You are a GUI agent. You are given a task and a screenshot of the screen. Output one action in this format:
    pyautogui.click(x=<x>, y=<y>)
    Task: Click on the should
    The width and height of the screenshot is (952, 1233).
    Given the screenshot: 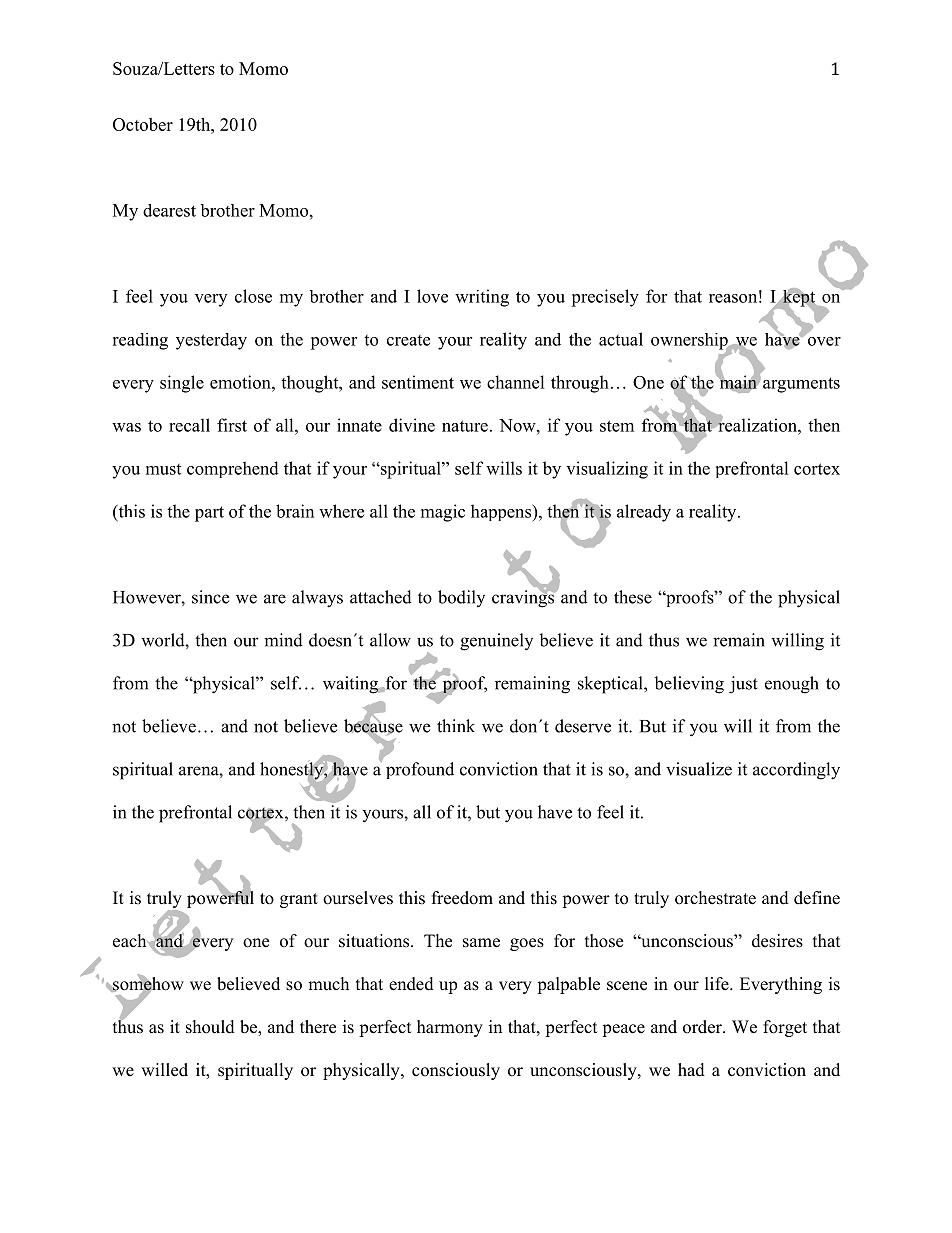 What is the action you would take?
    pyautogui.click(x=210, y=1027)
